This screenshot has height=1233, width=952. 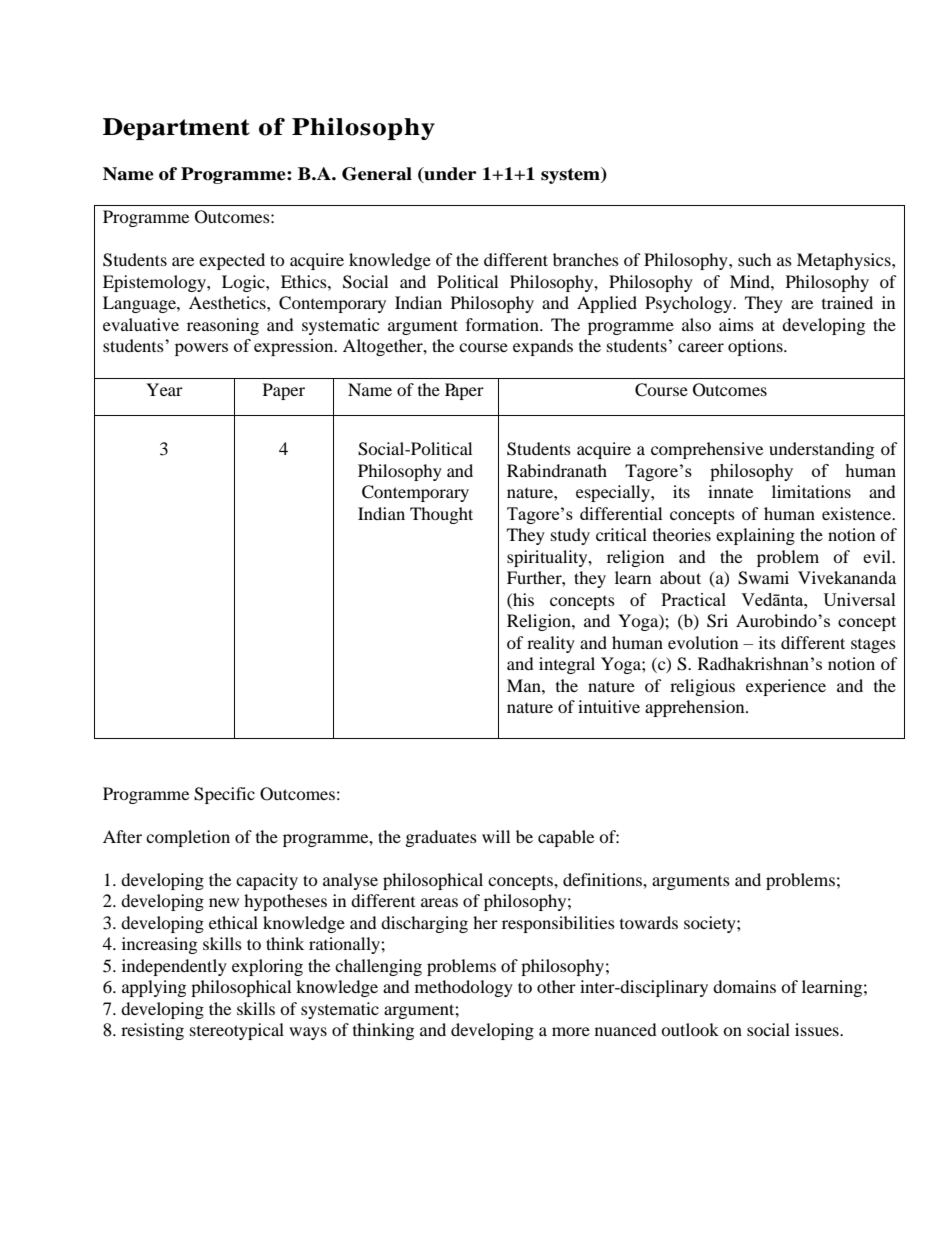 I want to click on Department, so click(x=176, y=129).
